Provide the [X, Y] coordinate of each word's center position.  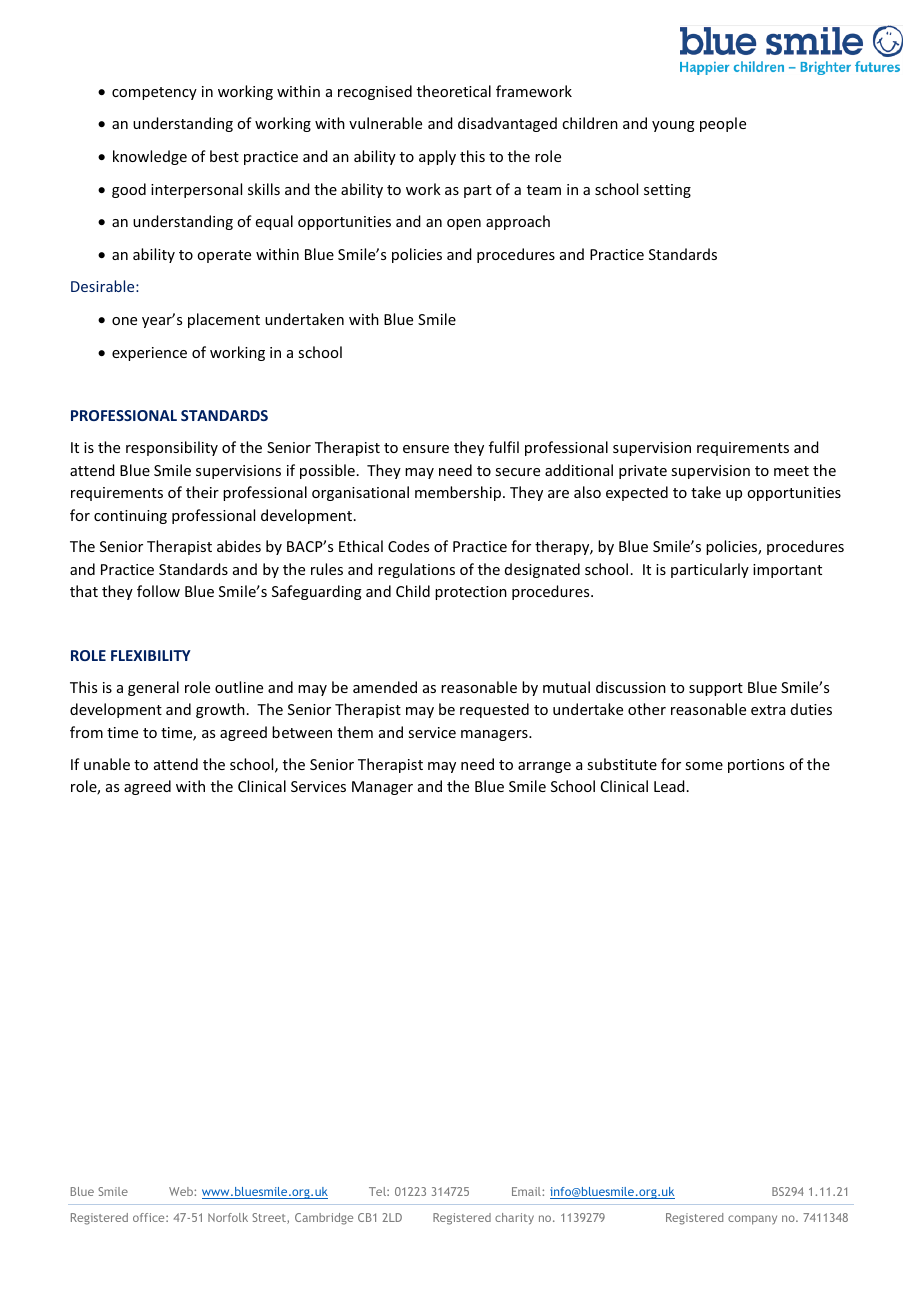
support [716, 689]
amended [385, 687]
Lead [669, 786]
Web [182, 1191]
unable [107, 764]
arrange [544, 767]
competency [154, 93]
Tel [378, 1191]
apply [437, 157]
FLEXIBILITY [151, 655]
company [752, 1220]
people [723, 124]
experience [149, 354]
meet [791, 471]
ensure [426, 449]
